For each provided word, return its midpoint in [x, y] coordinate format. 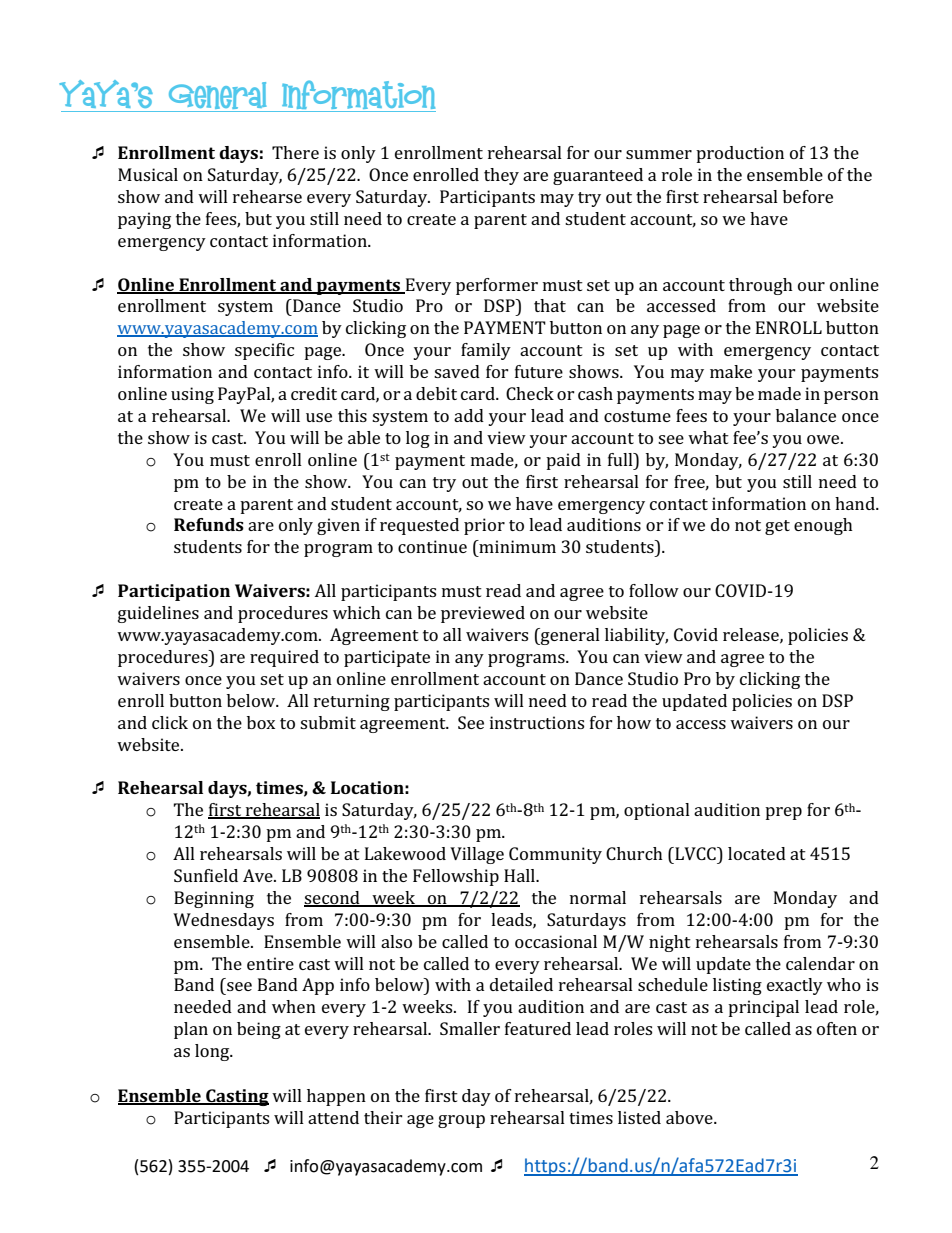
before [808, 196]
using [192, 395]
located [757, 853]
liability [636, 636]
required [284, 658]
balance [806, 415]
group [461, 1121]
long [213, 1052]
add [469, 415]
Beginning [214, 899]
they [501, 176]
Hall [520, 875]
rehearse [267, 196]
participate [387, 658]
